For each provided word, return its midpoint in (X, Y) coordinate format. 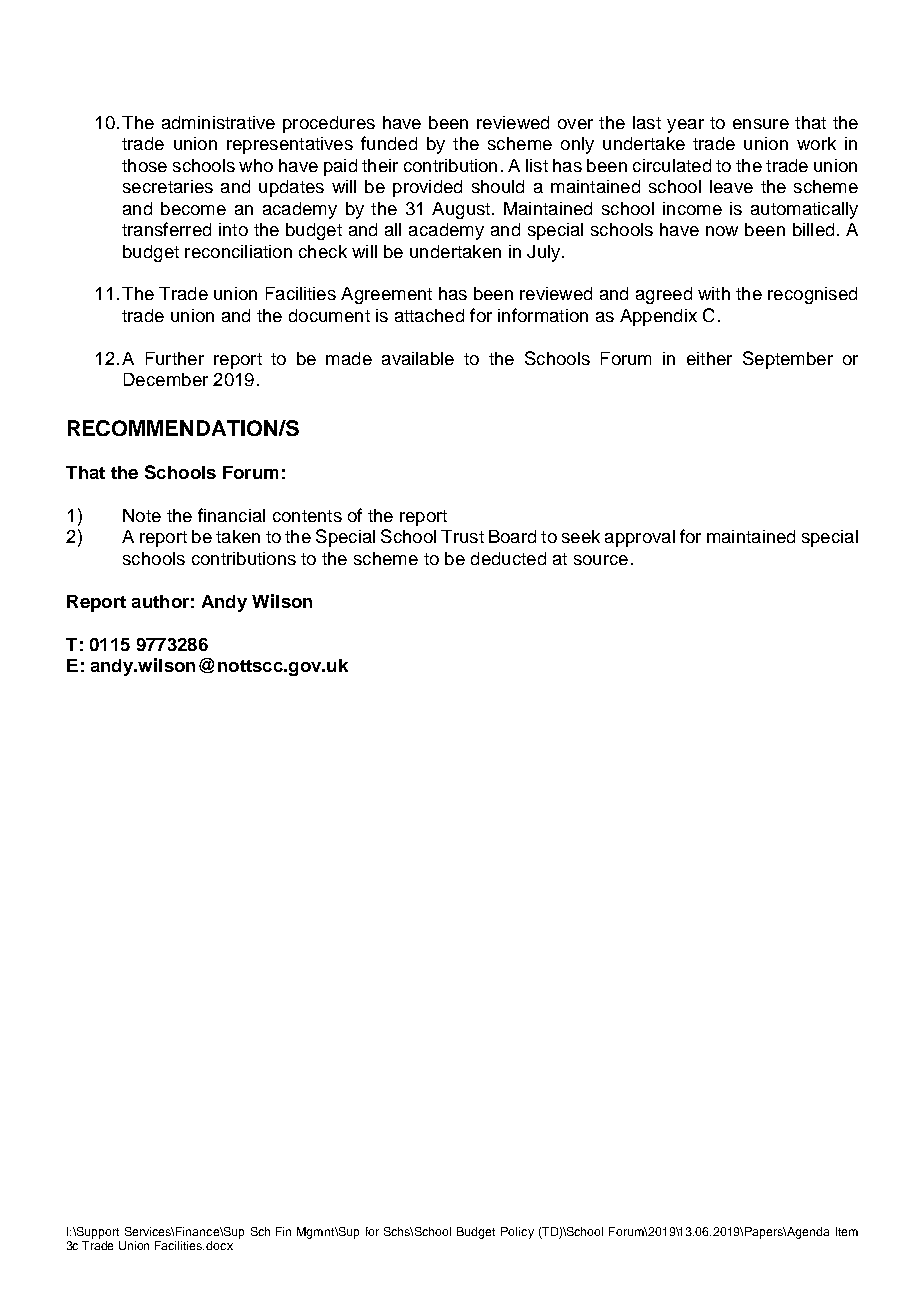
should (498, 186)
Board (512, 536)
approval (640, 538)
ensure (761, 124)
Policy (517, 1233)
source (601, 560)
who (256, 165)
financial (231, 515)
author (160, 601)
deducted (508, 558)
